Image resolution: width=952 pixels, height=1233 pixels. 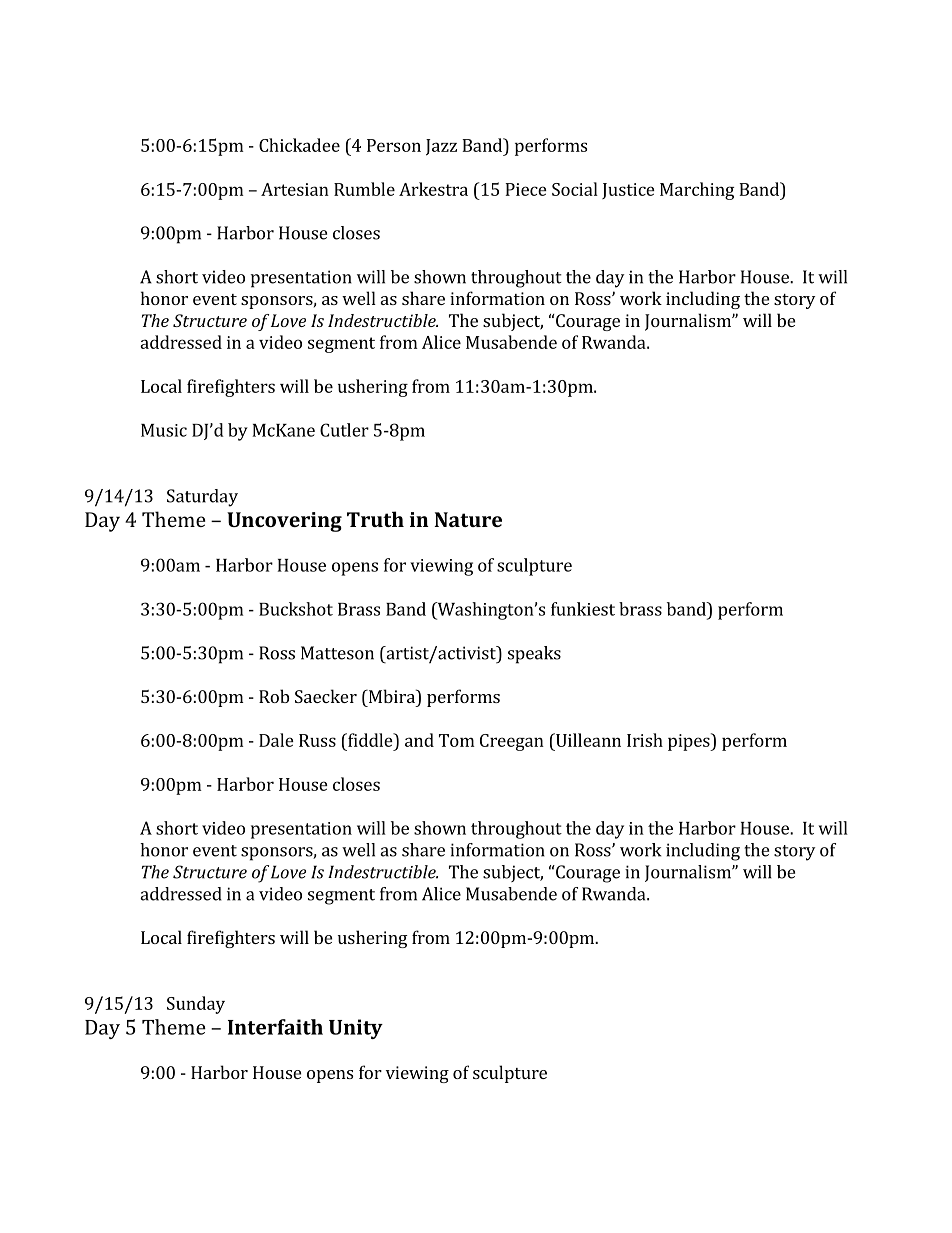 I want to click on Sunday, so click(x=196, y=1005).
